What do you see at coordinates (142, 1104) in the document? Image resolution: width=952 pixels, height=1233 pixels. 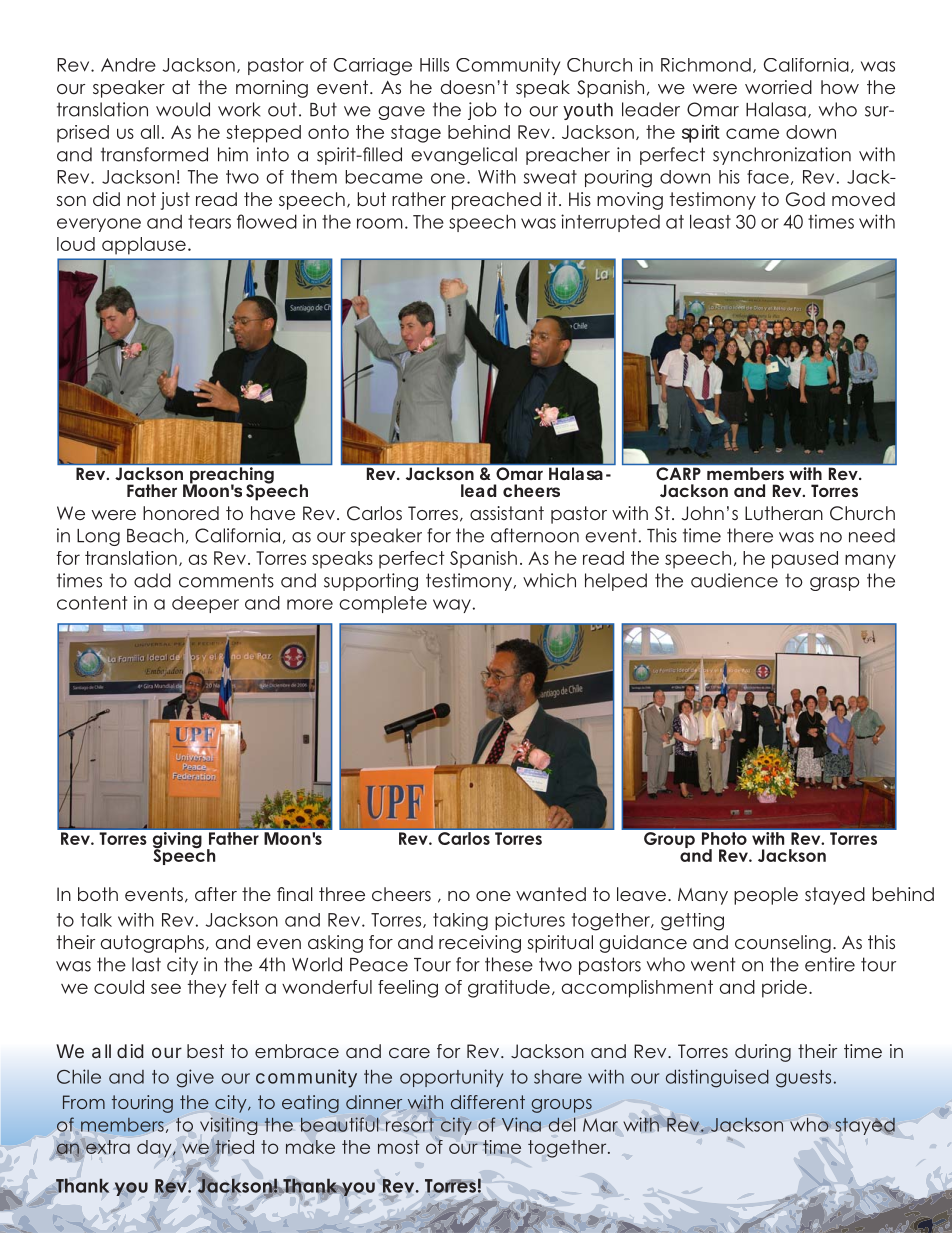 I see `touring` at bounding box center [142, 1104].
